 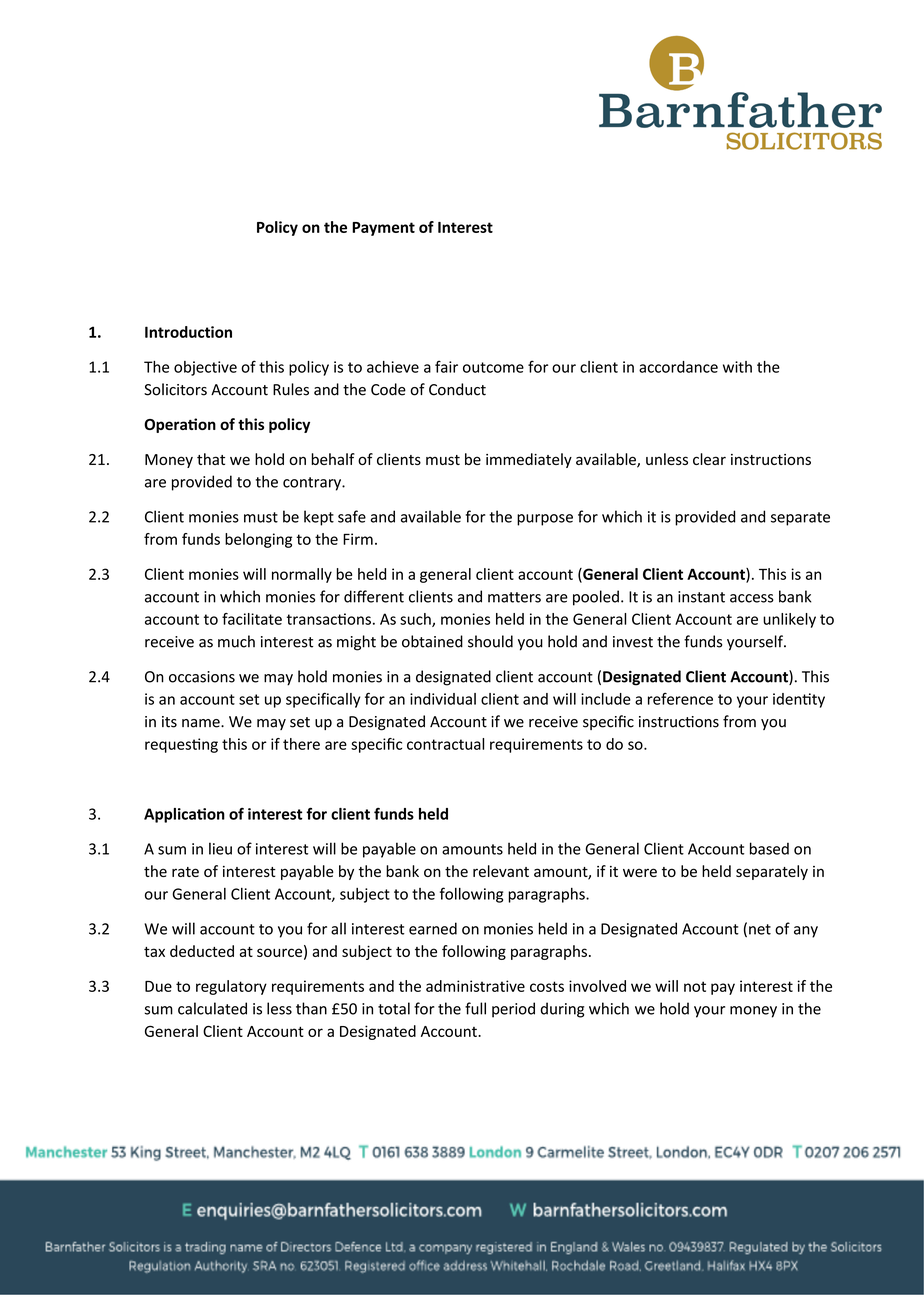 I want to click on that, so click(x=211, y=459).
